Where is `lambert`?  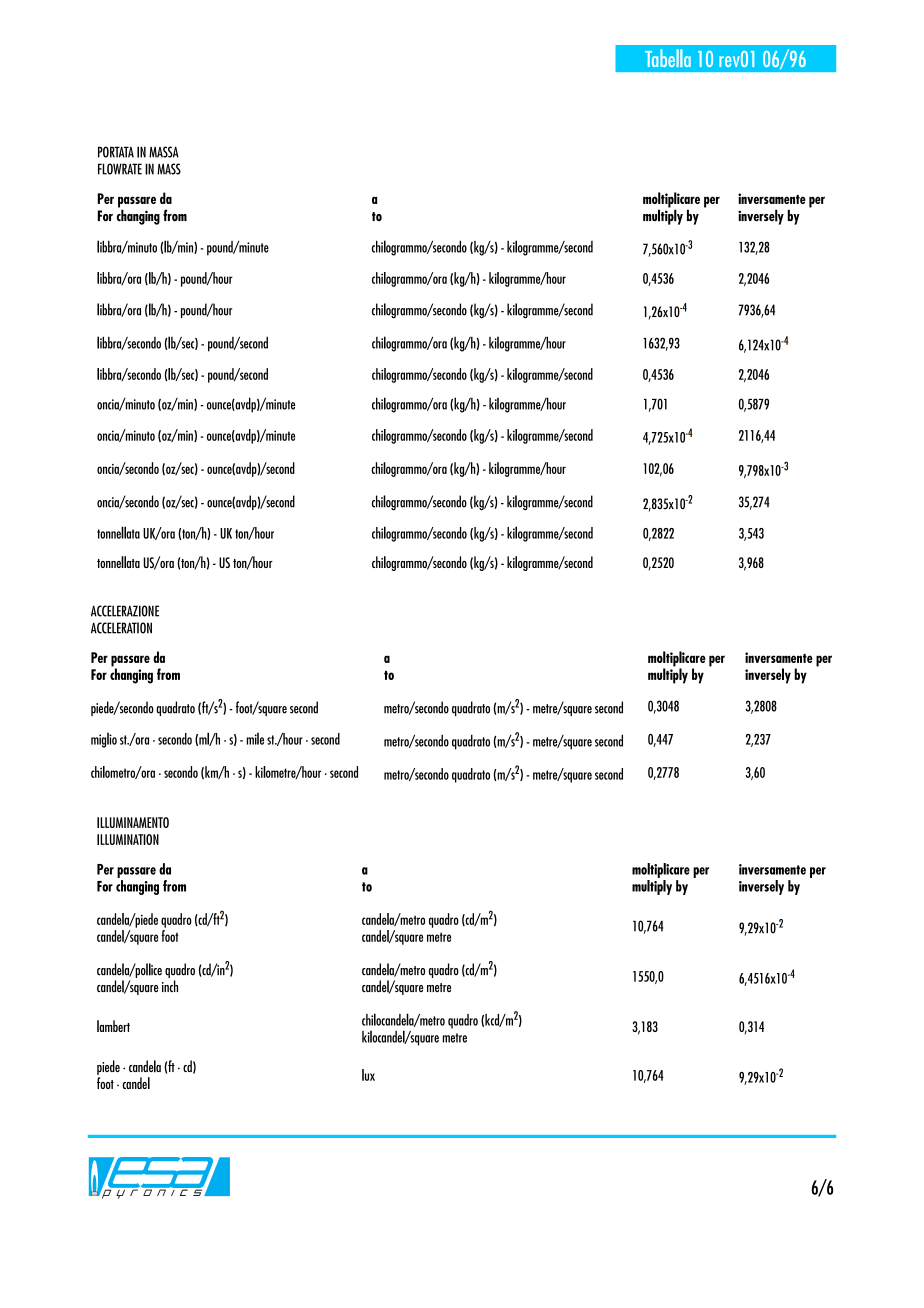 lambert is located at coordinates (113, 1026).
